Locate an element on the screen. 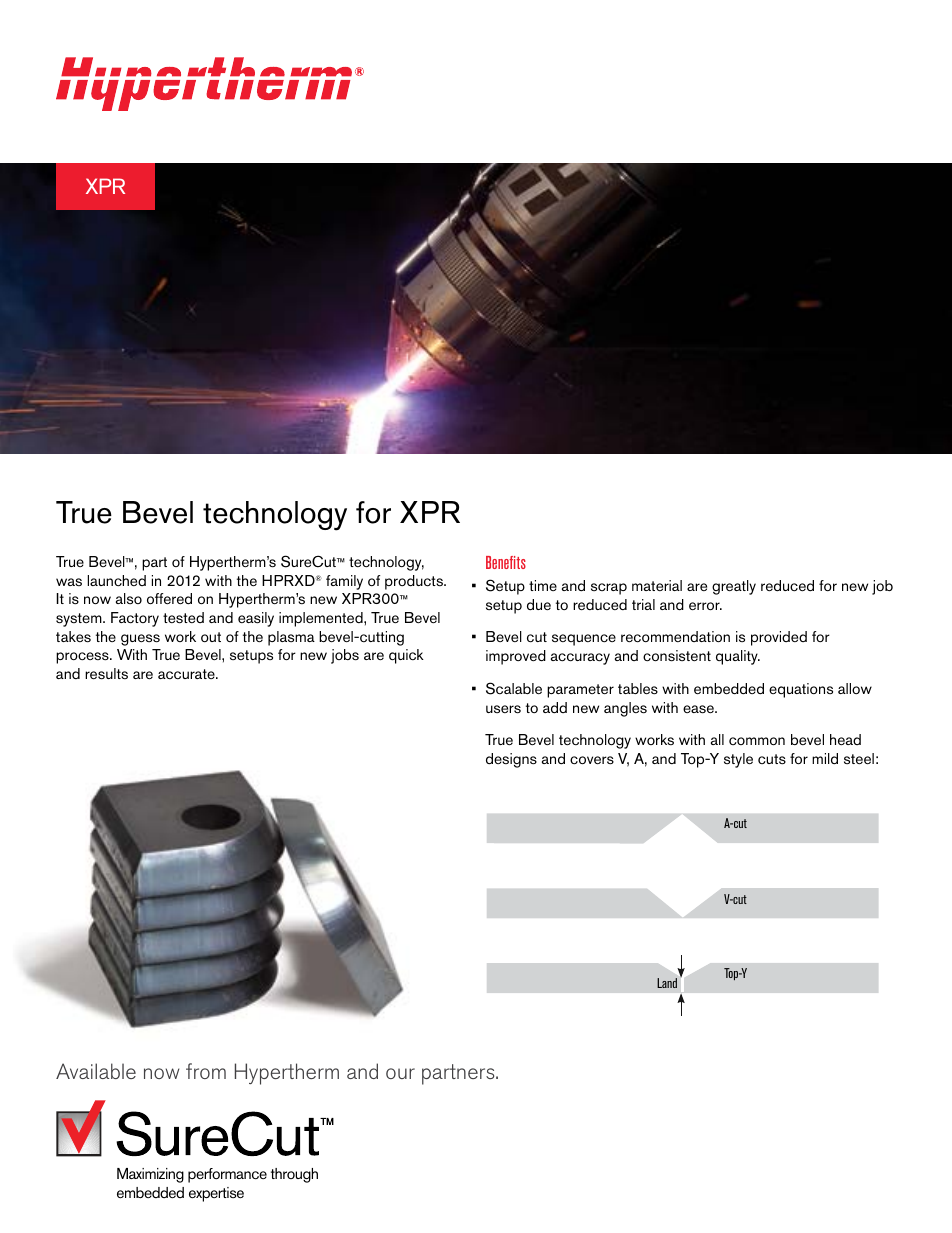 The width and height of the screenshot is (952, 1233). greatly is located at coordinates (734, 587).
